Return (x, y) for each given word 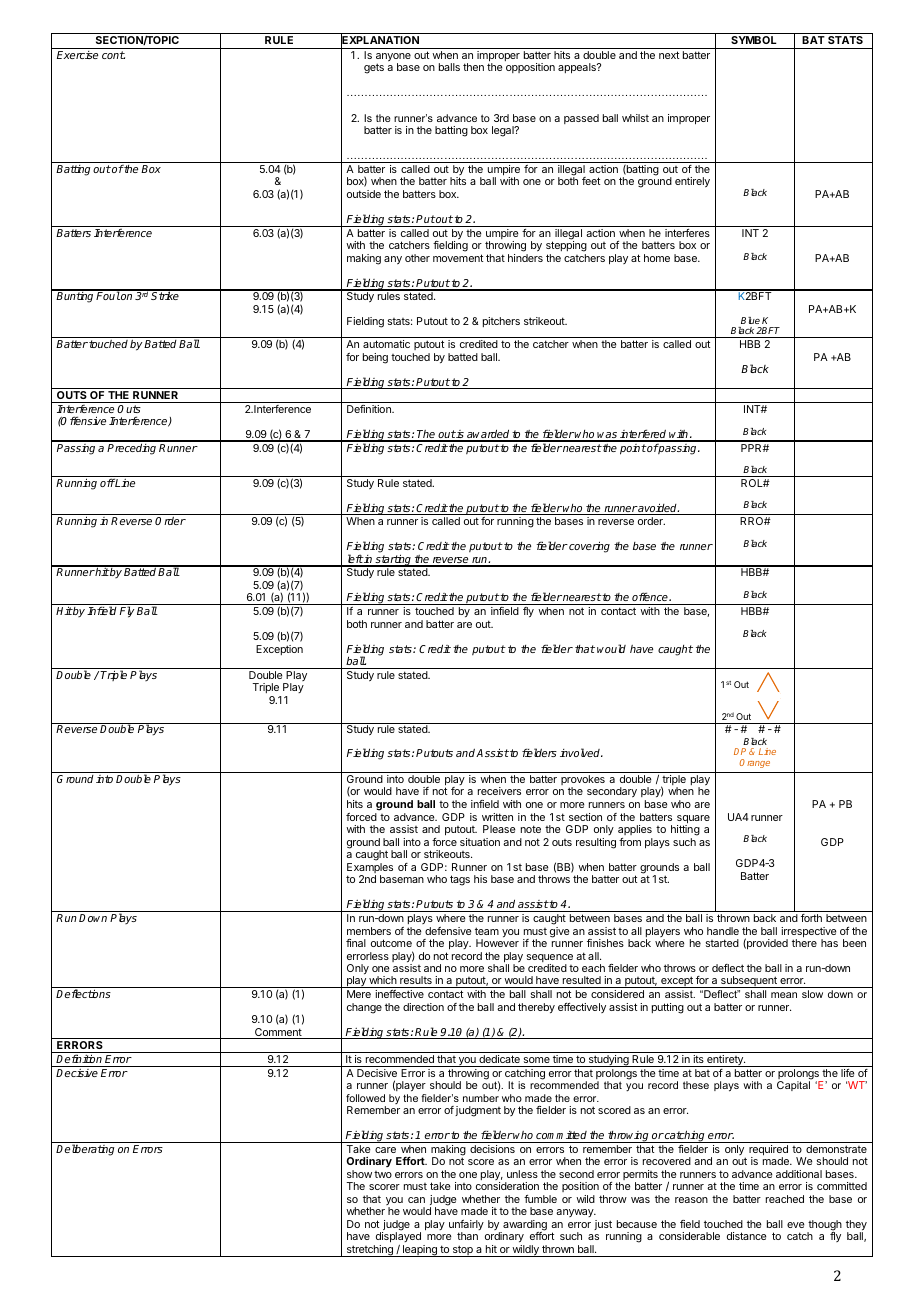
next (669, 55)
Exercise (77, 55)
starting (394, 560)
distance (746, 1236)
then (473, 67)
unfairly (466, 1226)
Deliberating (85, 1150)
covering (588, 547)
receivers (499, 791)
